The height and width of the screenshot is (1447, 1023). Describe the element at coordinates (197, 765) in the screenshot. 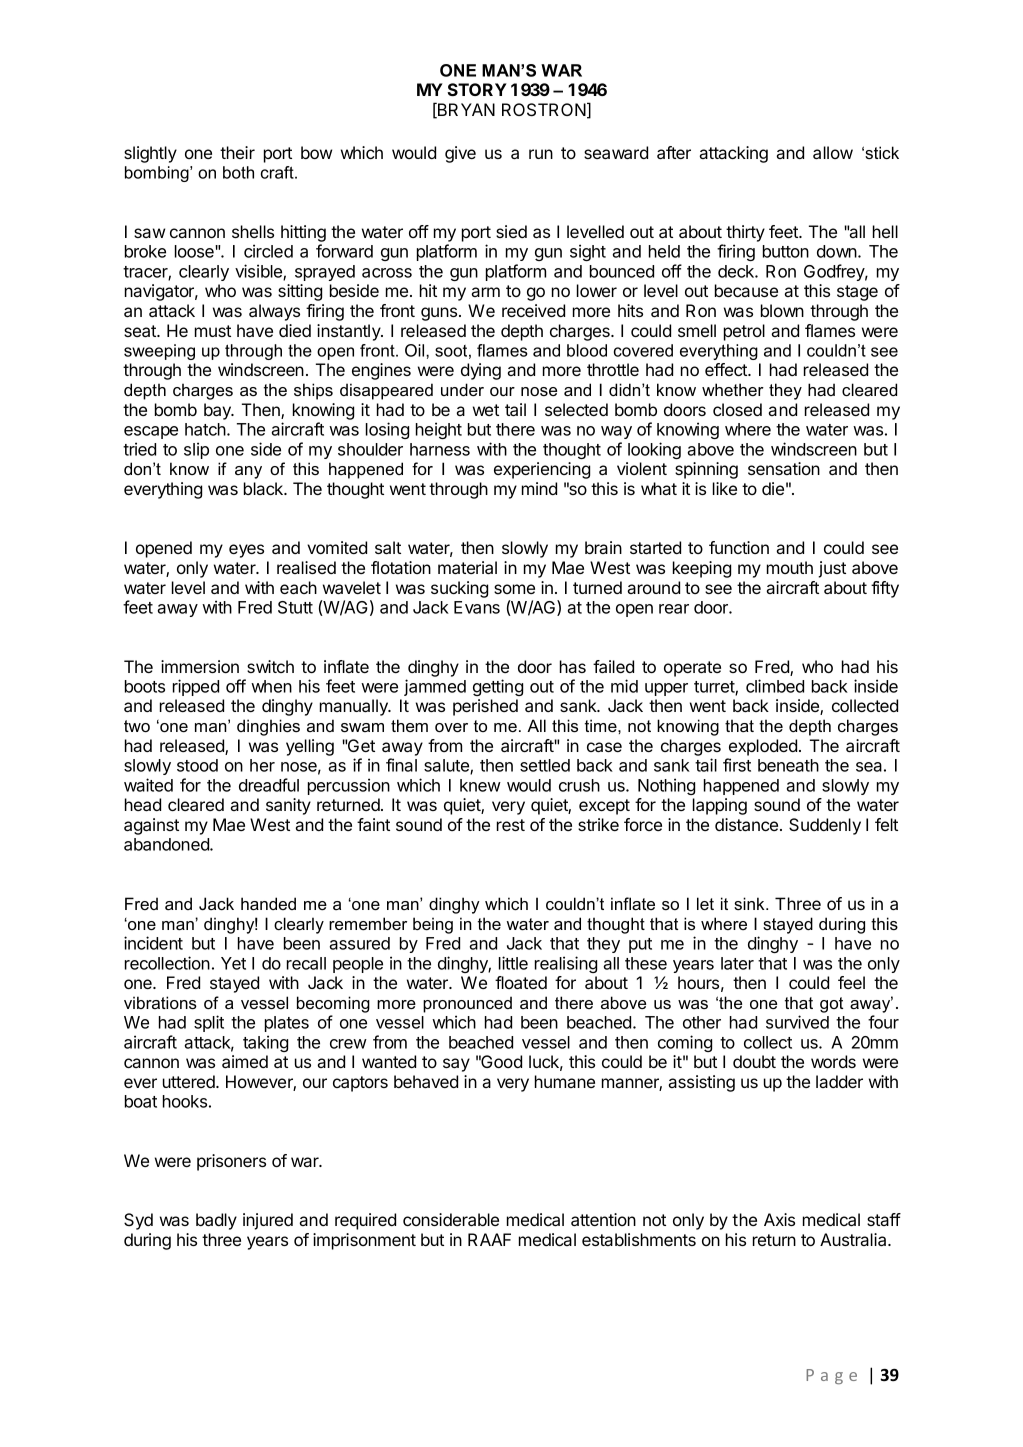

I see `stood` at that location.
